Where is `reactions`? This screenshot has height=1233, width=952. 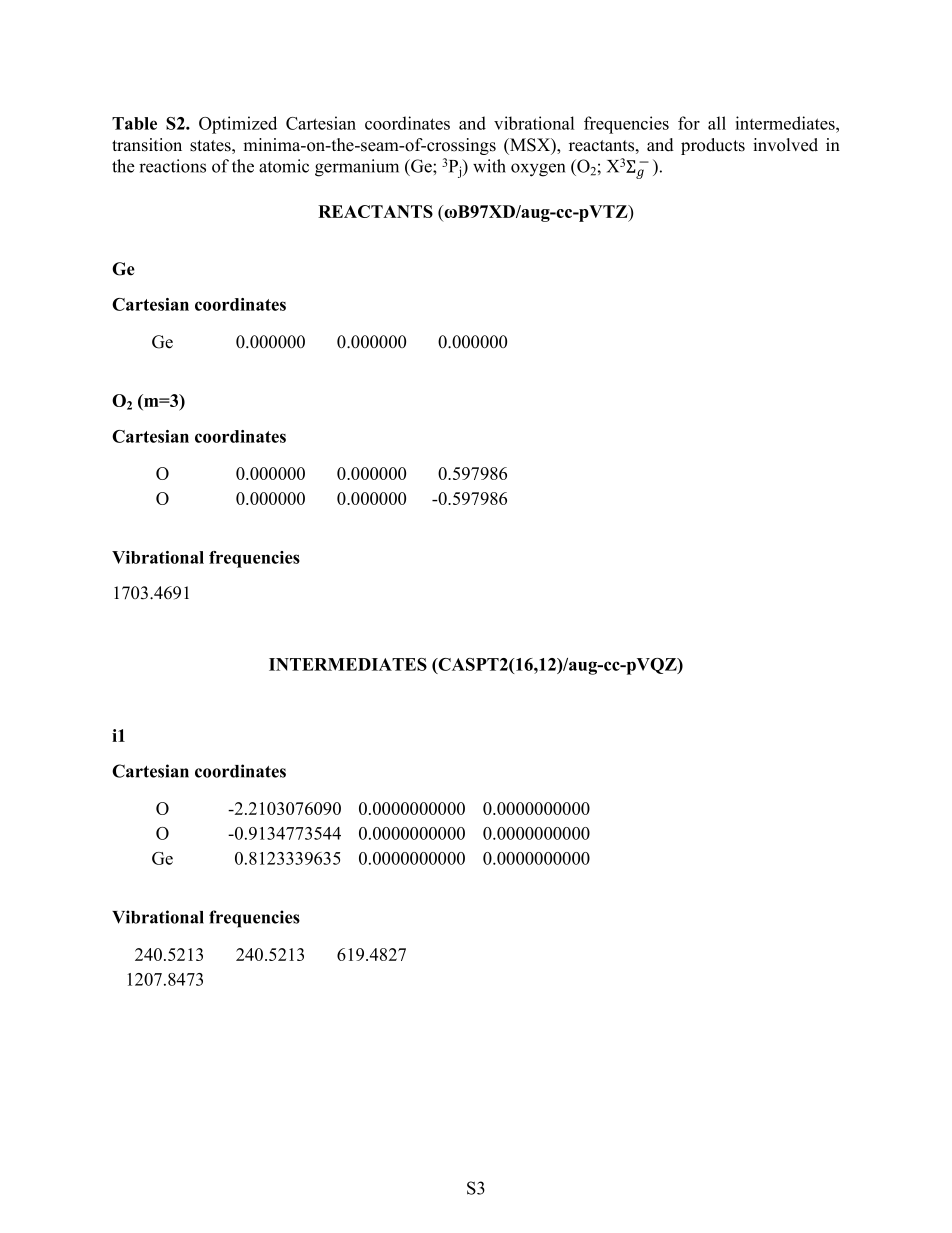 reactions is located at coordinates (172, 166).
